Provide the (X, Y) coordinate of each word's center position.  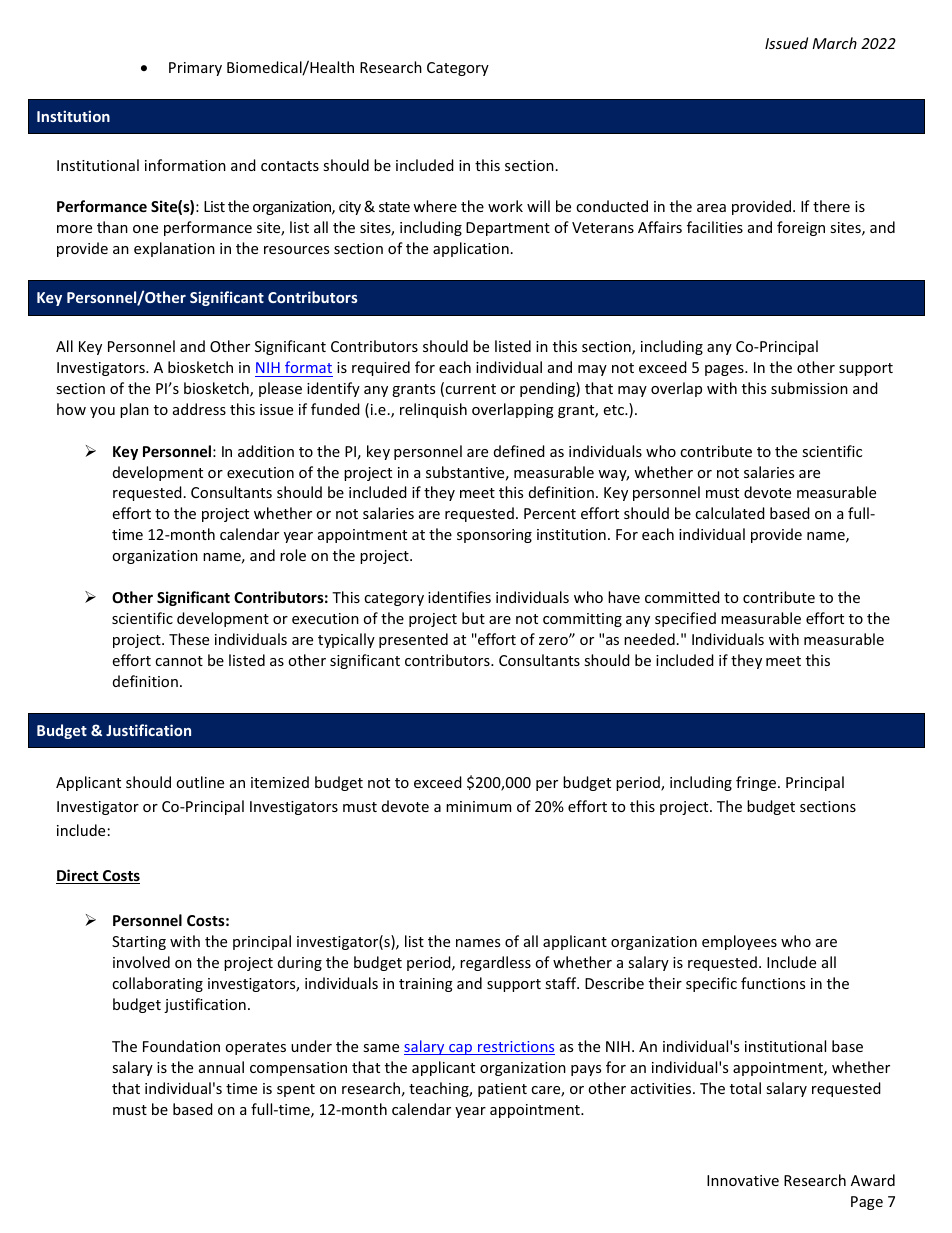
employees (739, 942)
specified (685, 619)
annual (221, 1067)
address (199, 409)
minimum (478, 806)
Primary (195, 69)
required (381, 368)
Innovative (743, 1180)
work (505, 206)
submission (809, 388)
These (189, 639)
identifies (459, 597)
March (834, 43)
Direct (78, 876)
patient (502, 1090)
